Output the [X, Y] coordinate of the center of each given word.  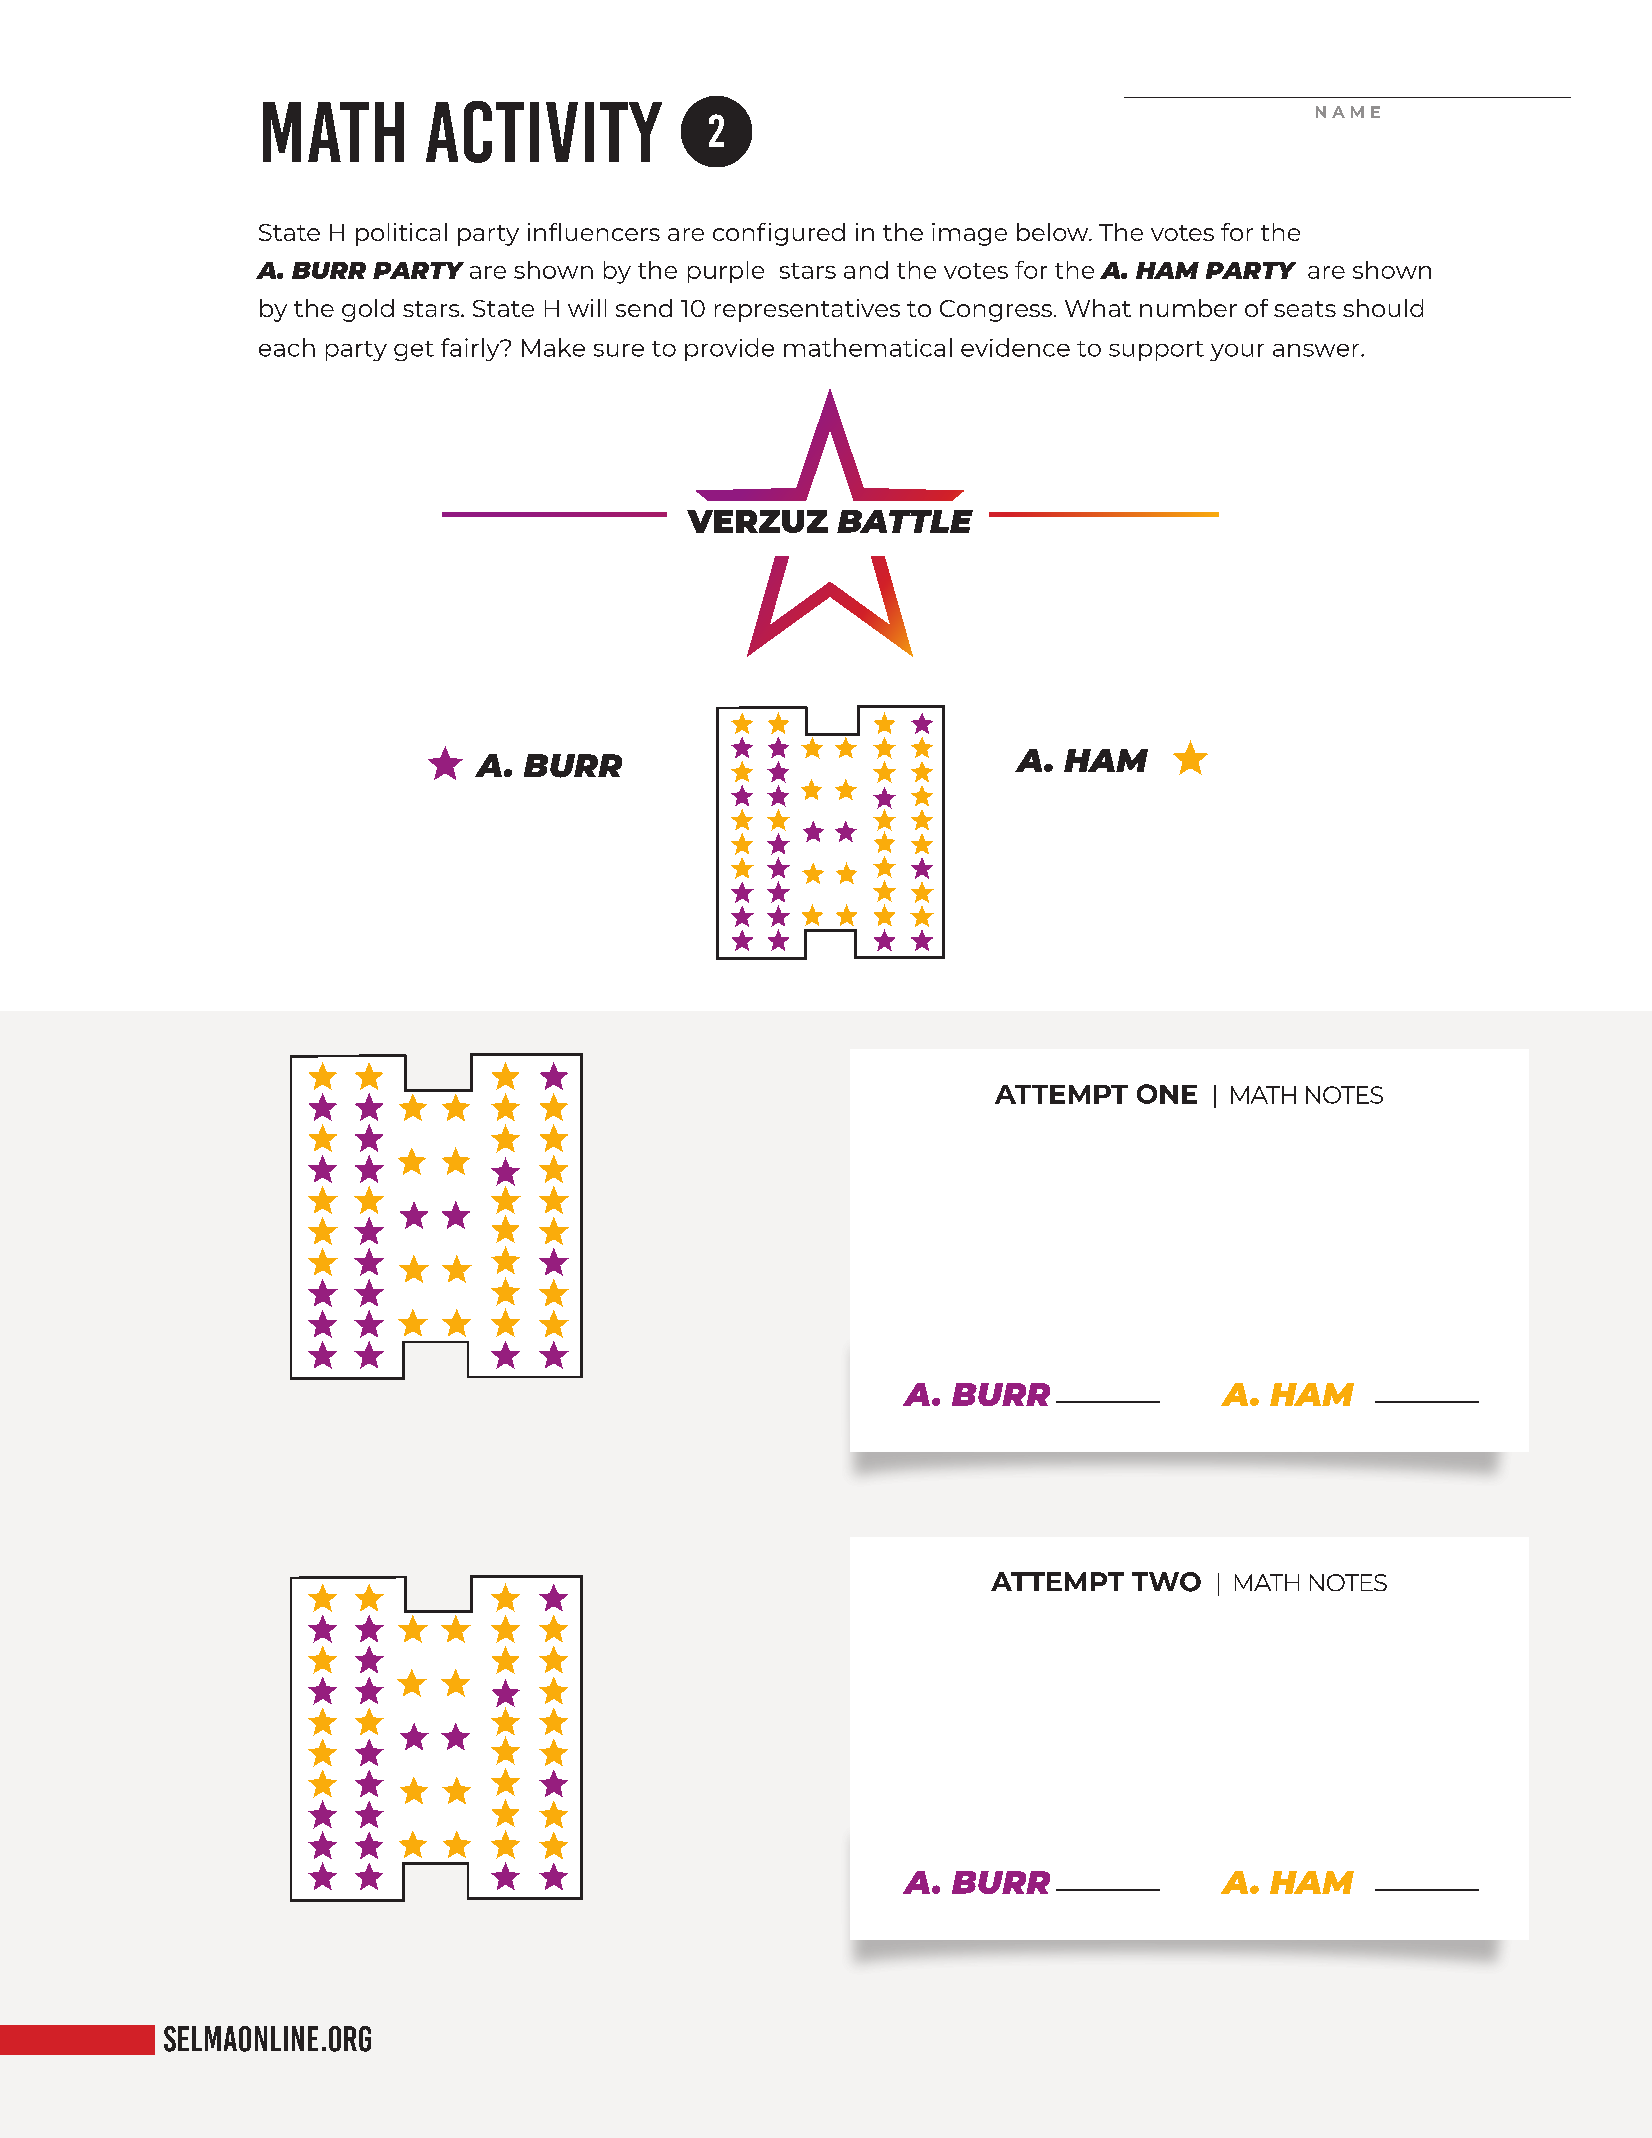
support [1156, 351]
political [401, 234]
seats [1305, 309]
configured [779, 234]
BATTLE [905, 521]
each [287, 347]
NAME [1348, 112]
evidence [1015, 347]
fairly [471, 349]
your [1237, 352]
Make [553, 347]
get [414, 351]
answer [1317, 350]
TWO [1166, 1582]
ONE [1167, 1094]
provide [729, 349]
